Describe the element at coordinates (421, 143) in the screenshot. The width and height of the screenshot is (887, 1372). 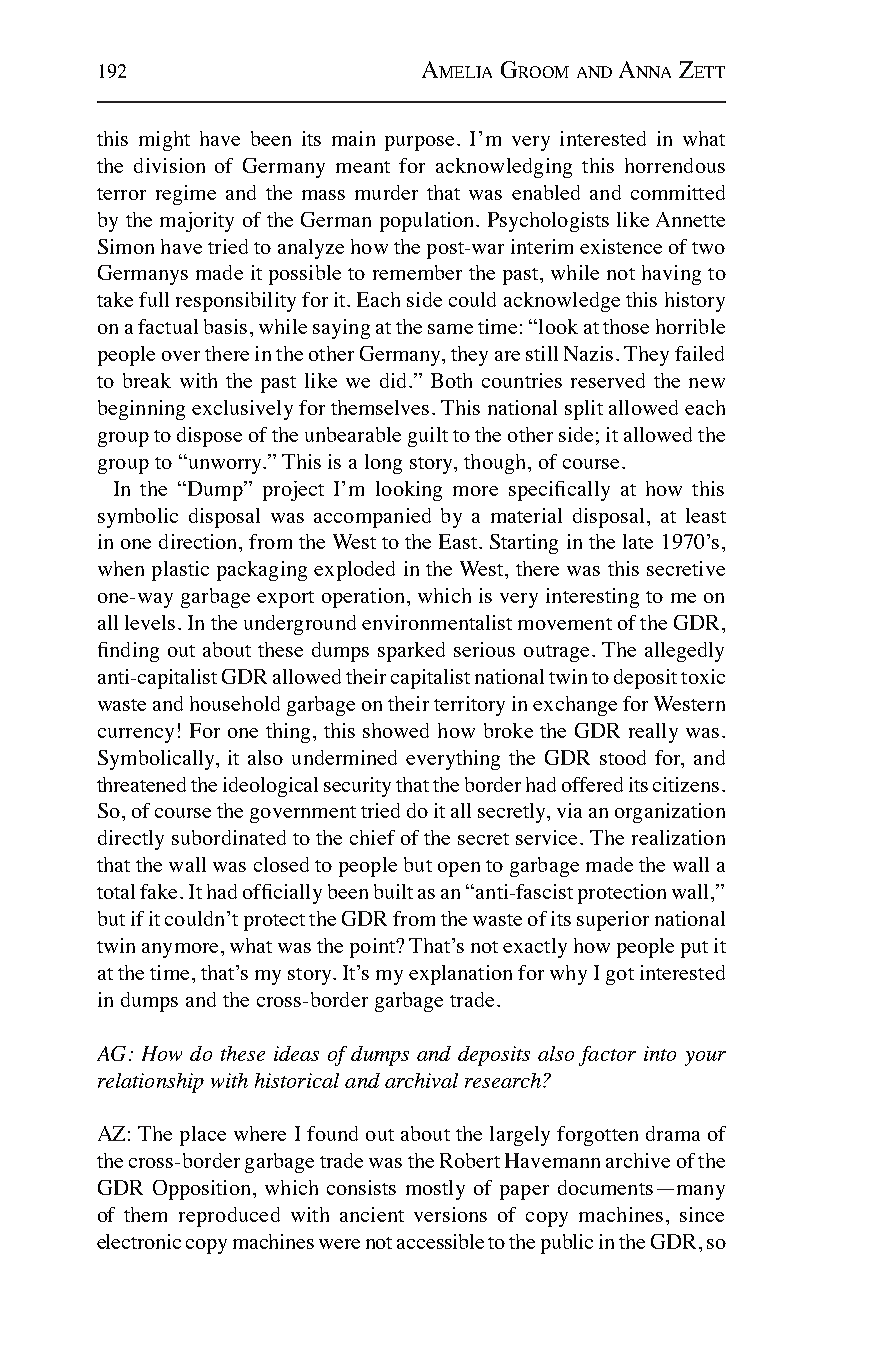
I see `purpose` at that location.
